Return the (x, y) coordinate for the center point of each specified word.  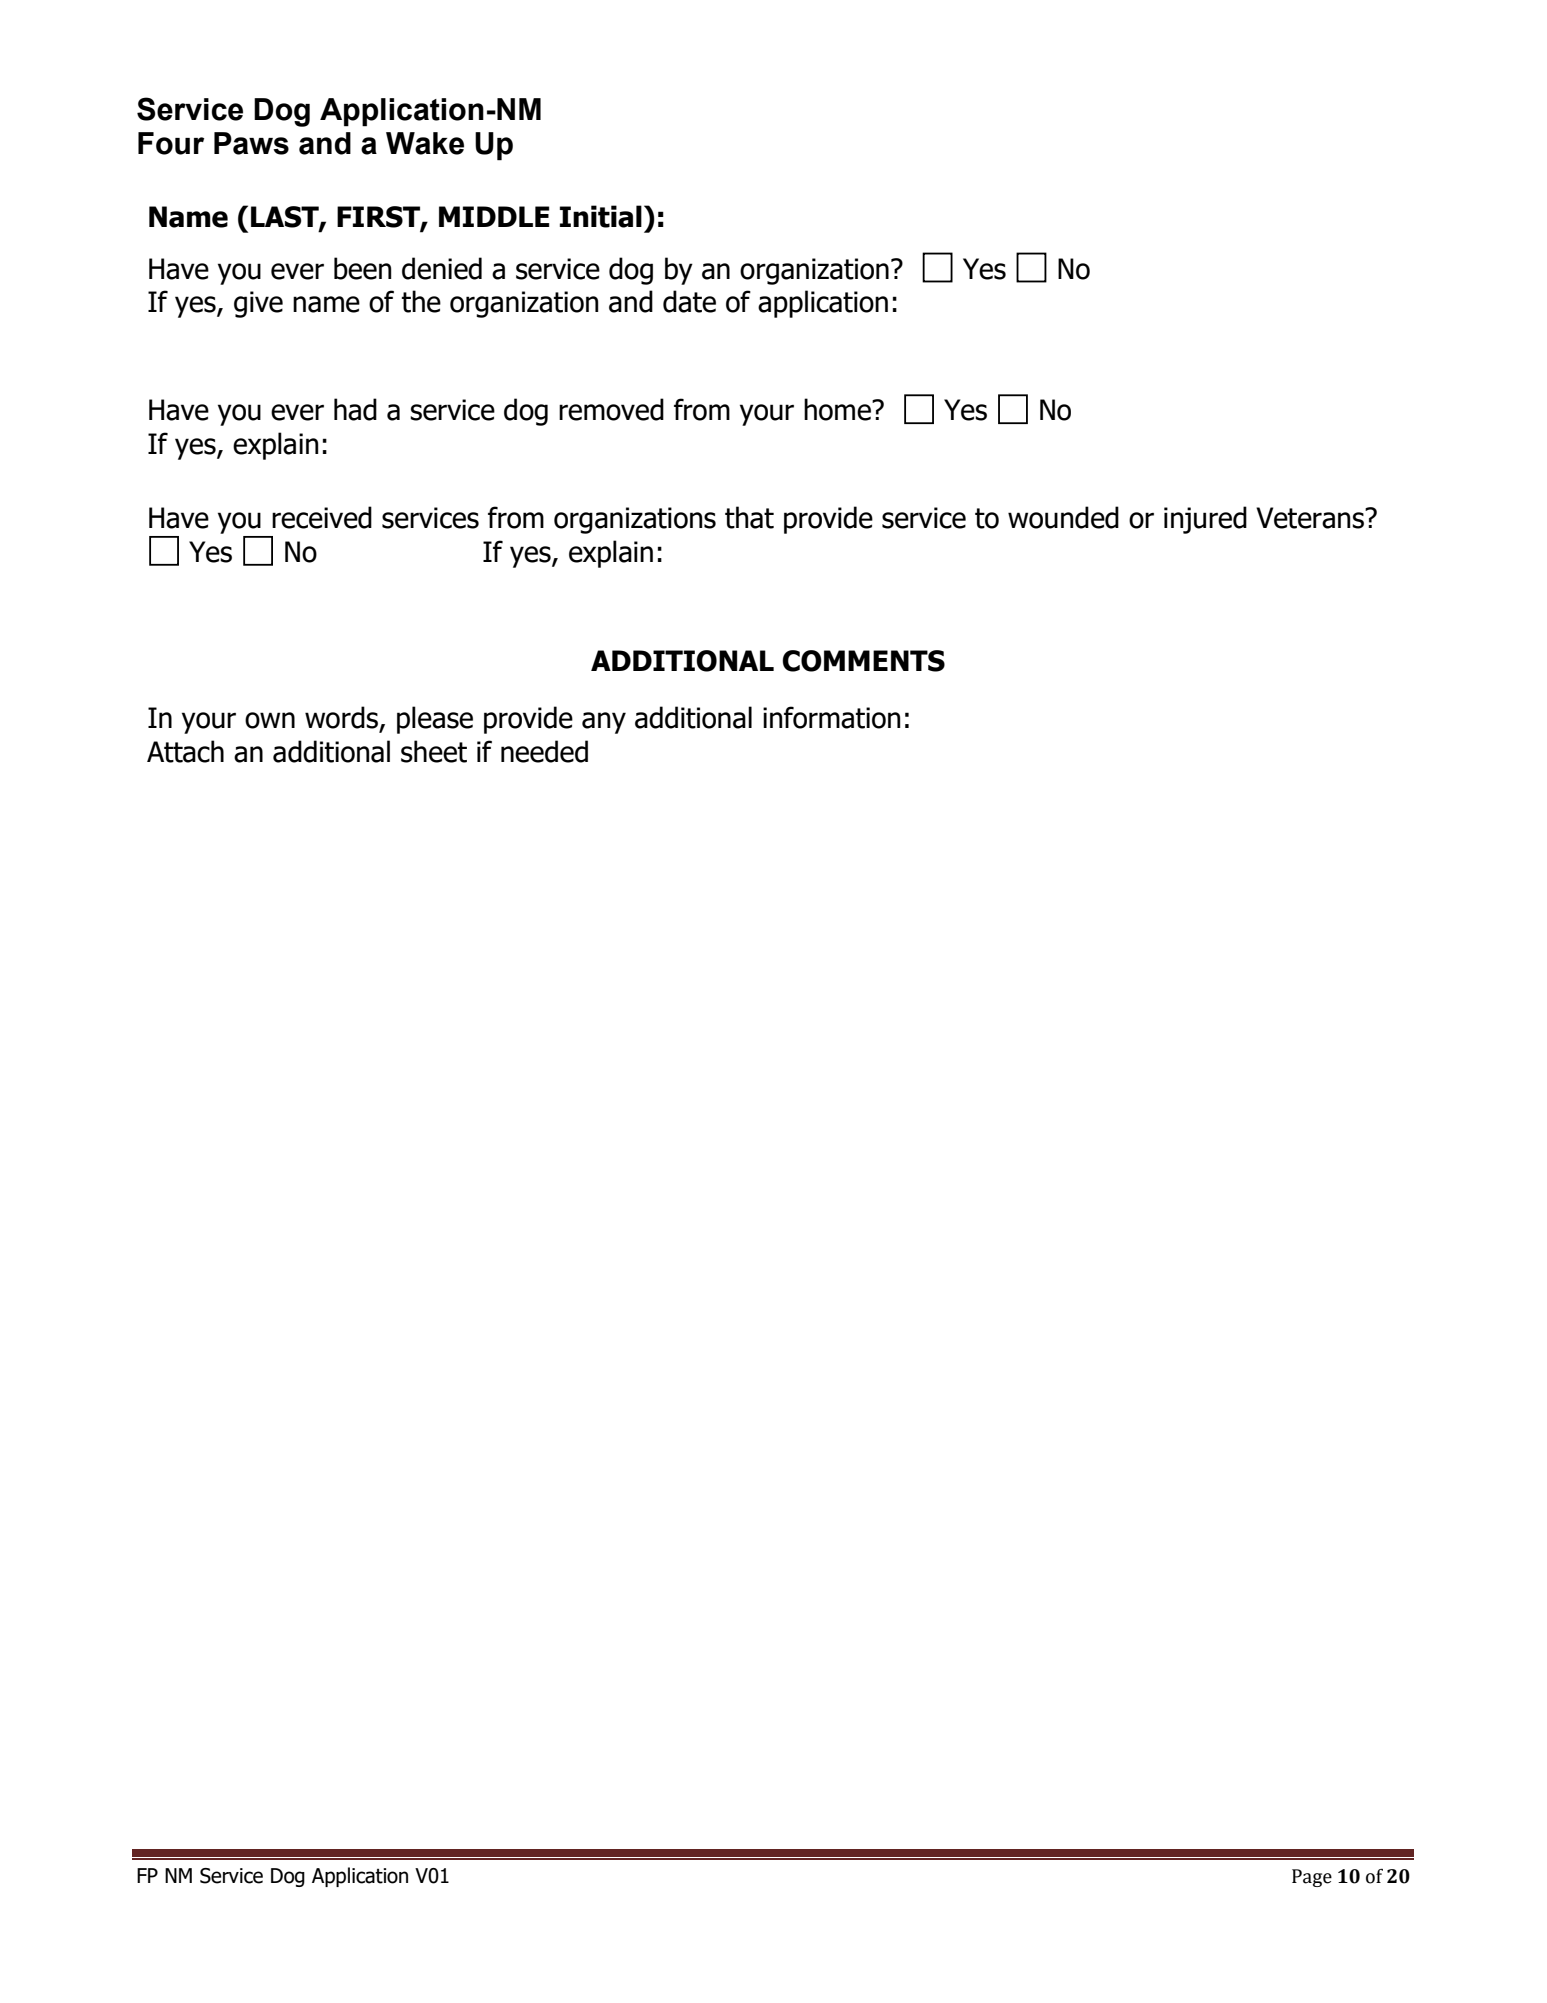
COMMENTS (863, 661)
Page (1312, 1878)
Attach (185, 751)
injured (1205, 520)
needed (544, 751)
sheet (434, 751)
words (341, 717)
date (689, 301)
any (604, 723)
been (363, 268)
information (832, 717)
